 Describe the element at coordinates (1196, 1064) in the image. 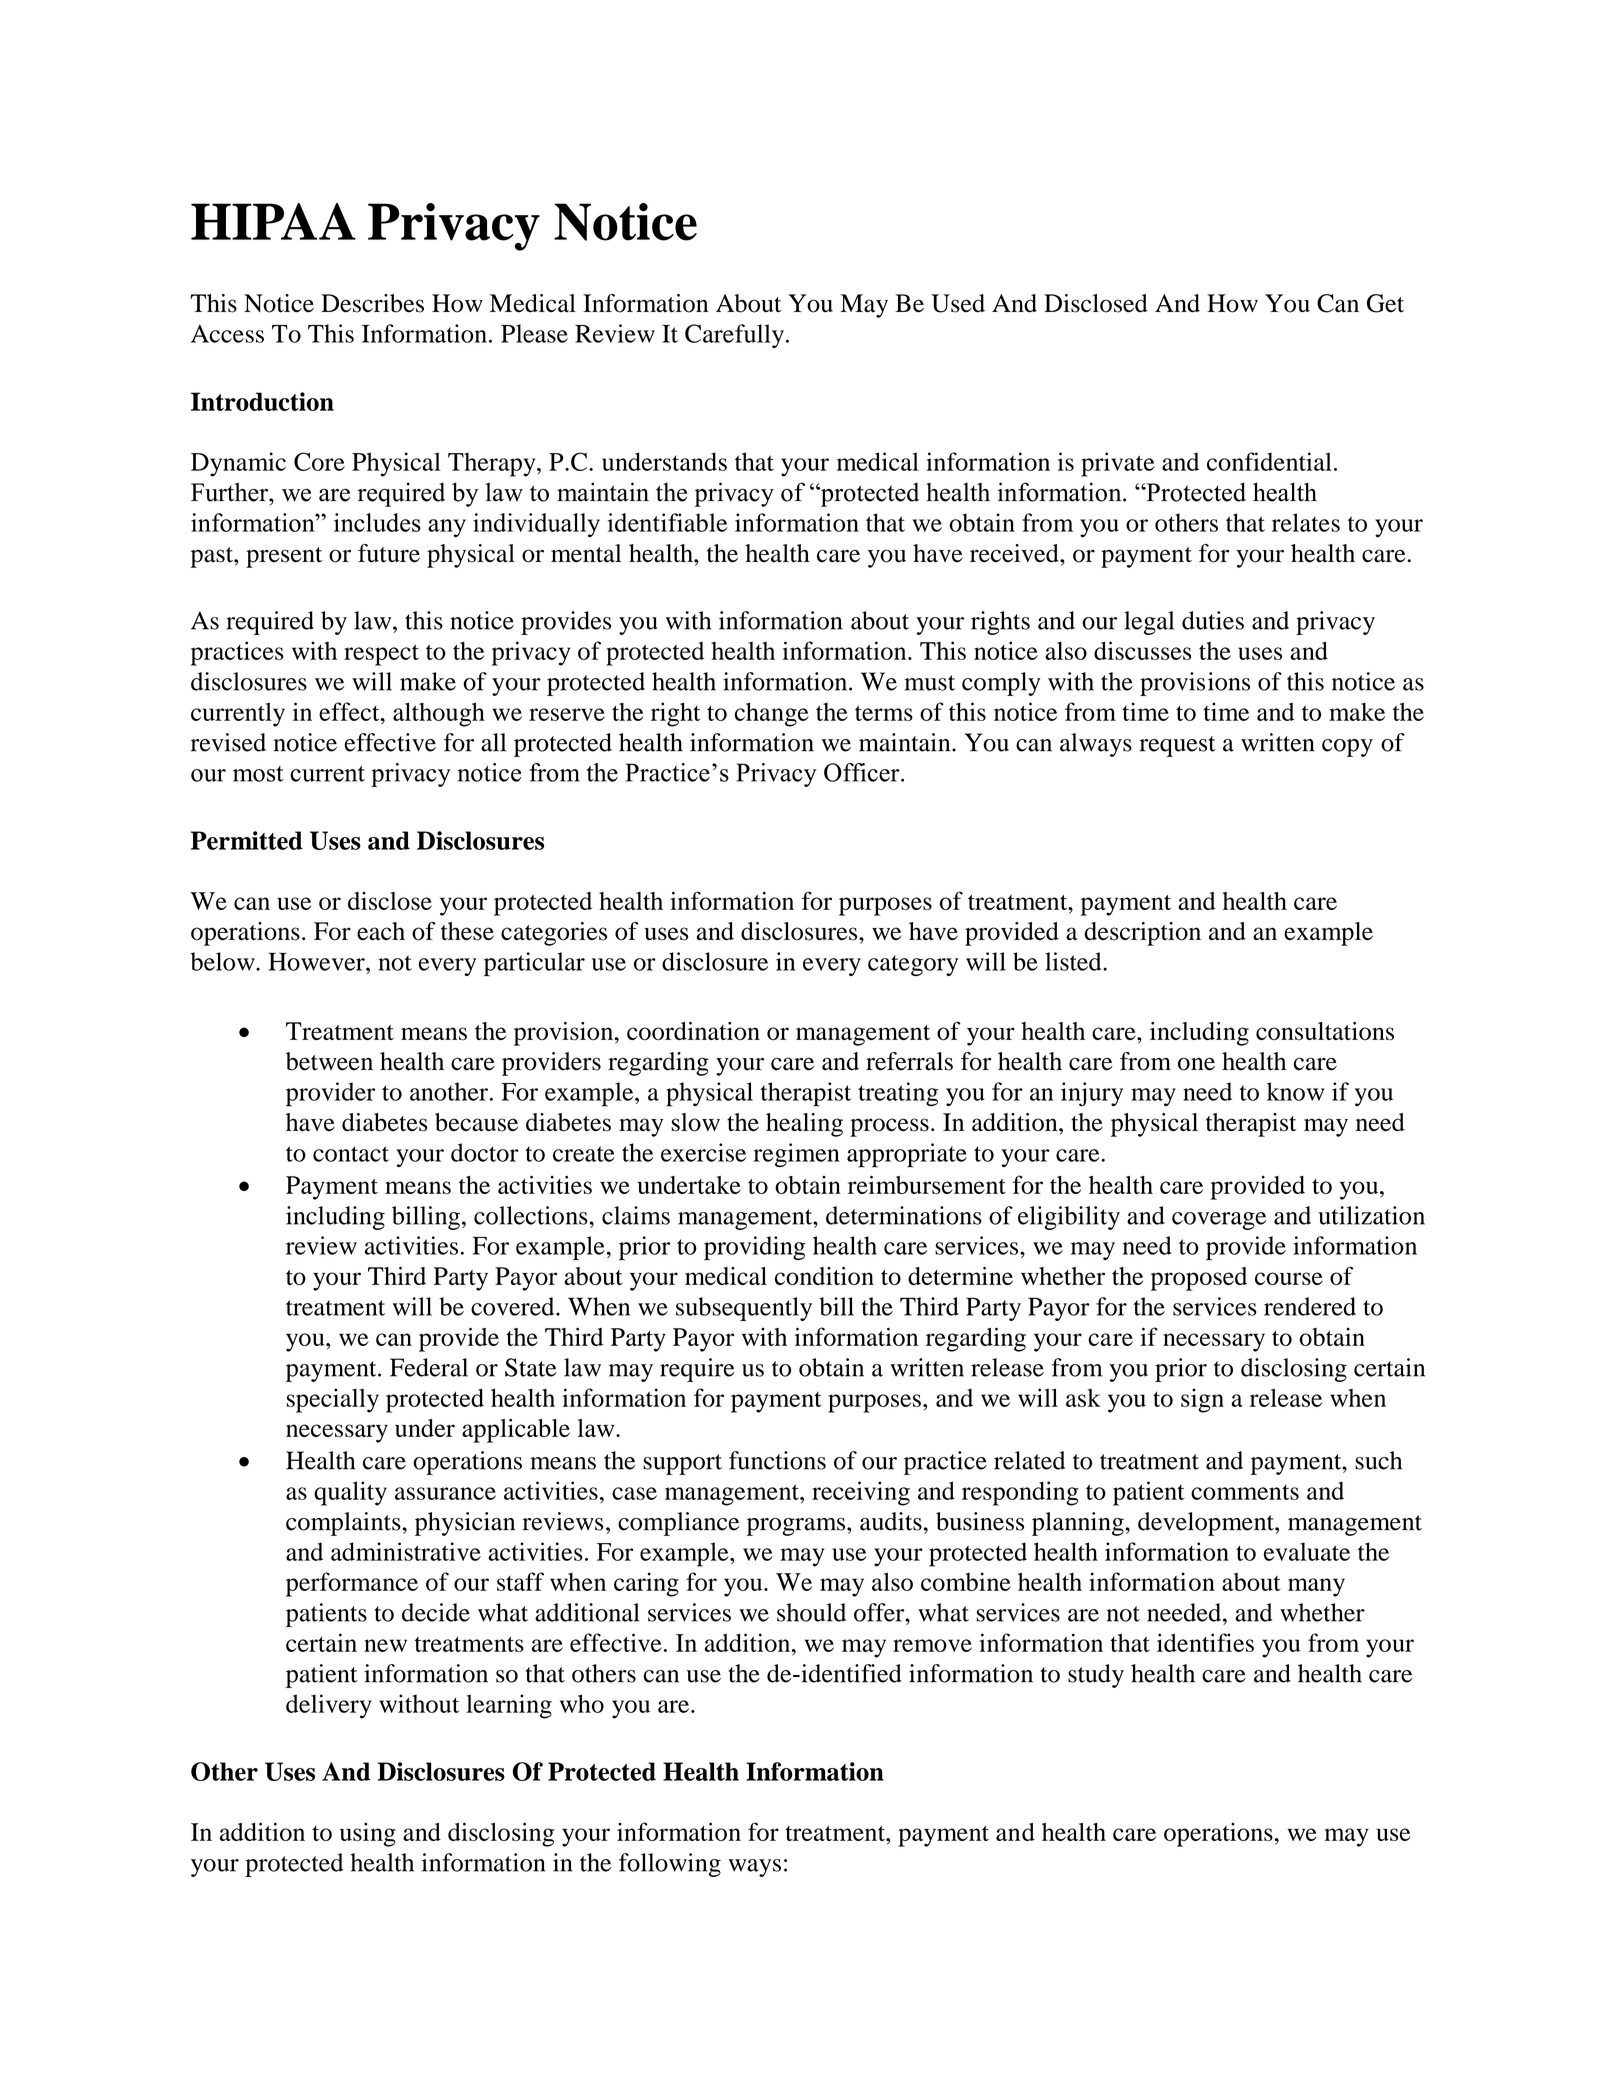

I see `one` at that location.
